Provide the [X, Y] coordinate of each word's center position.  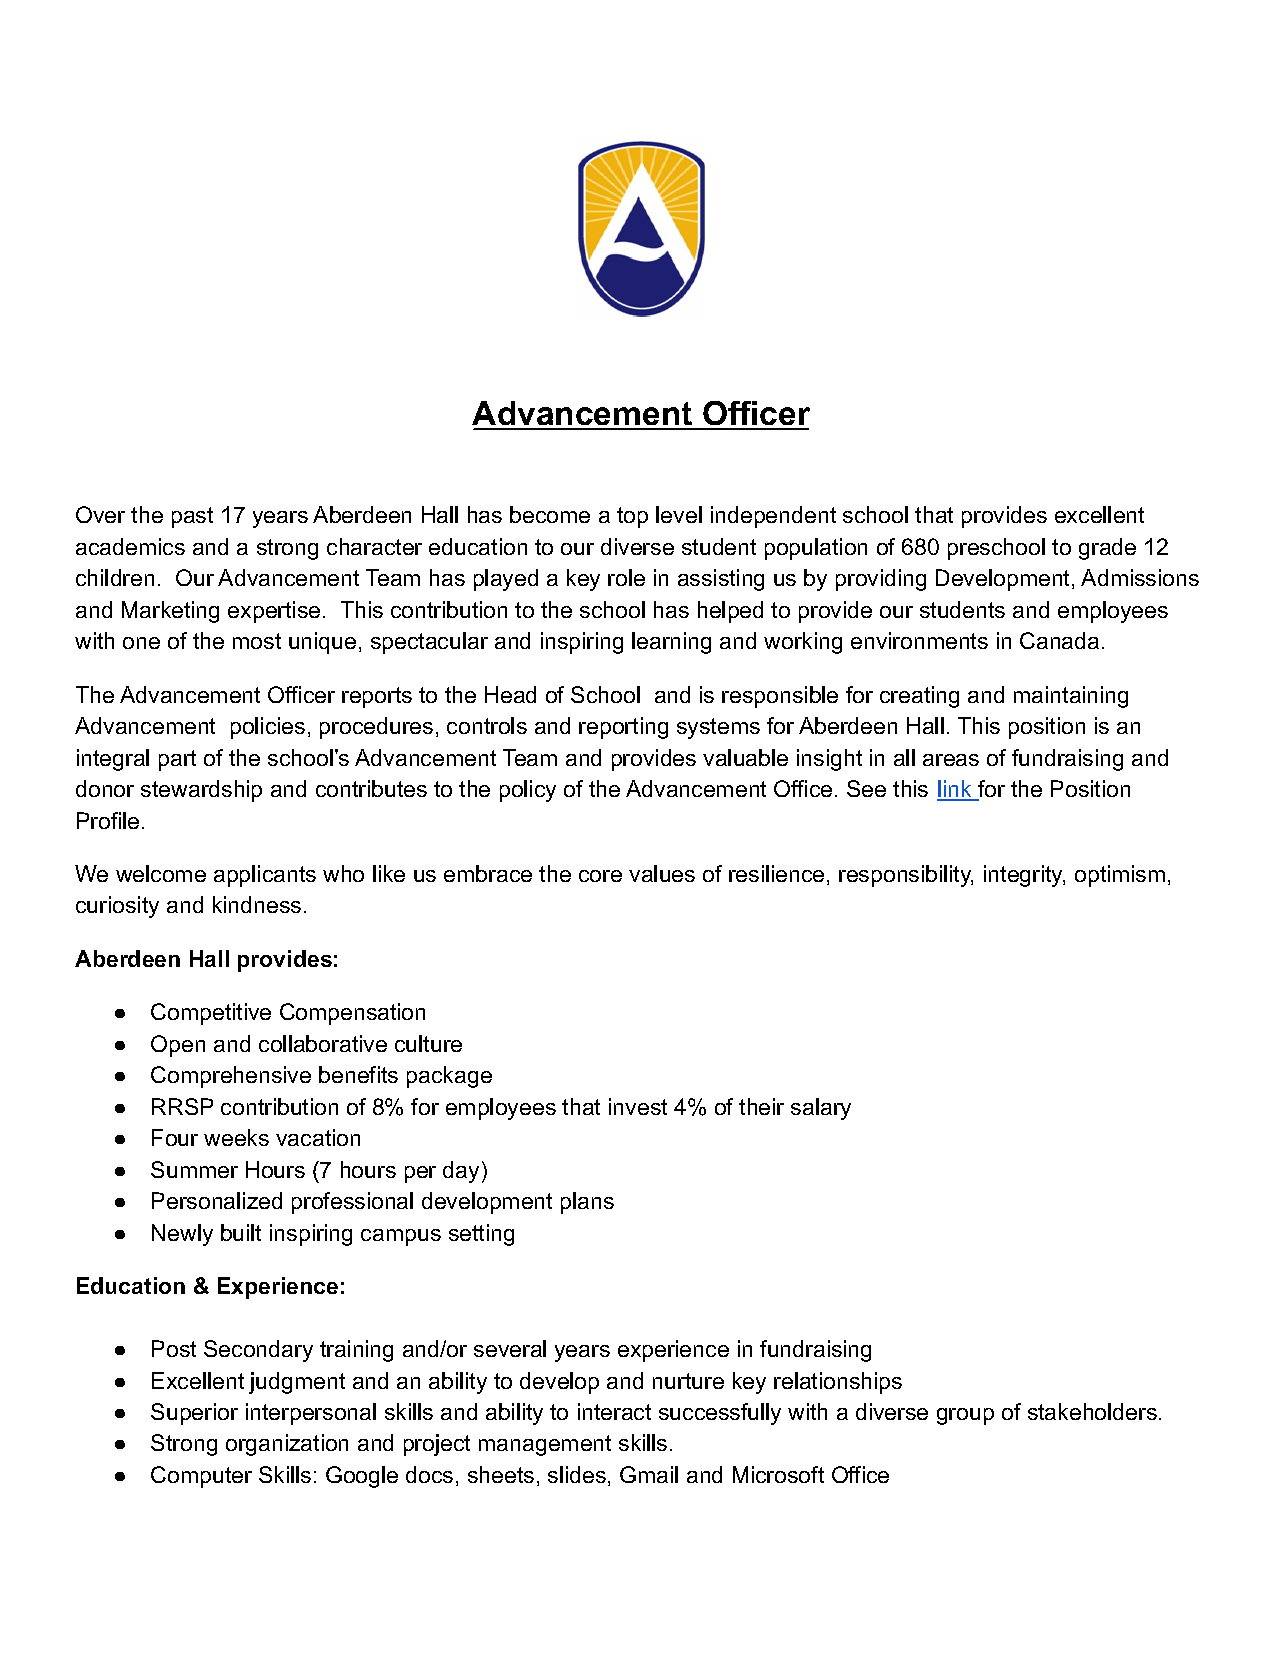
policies [268, 728]
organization [287, 1445]
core [600, 876]
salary [821, 1109]
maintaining [1071, 697]
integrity [1024, 876]
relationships [838, 1383]
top [632, 517]
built [241, 1232]
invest [638, 1106]
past [192, 517]
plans [587, 1203]
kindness [257, 904]
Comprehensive [231, 1077]
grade [1107, 549]
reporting [623, 728]
